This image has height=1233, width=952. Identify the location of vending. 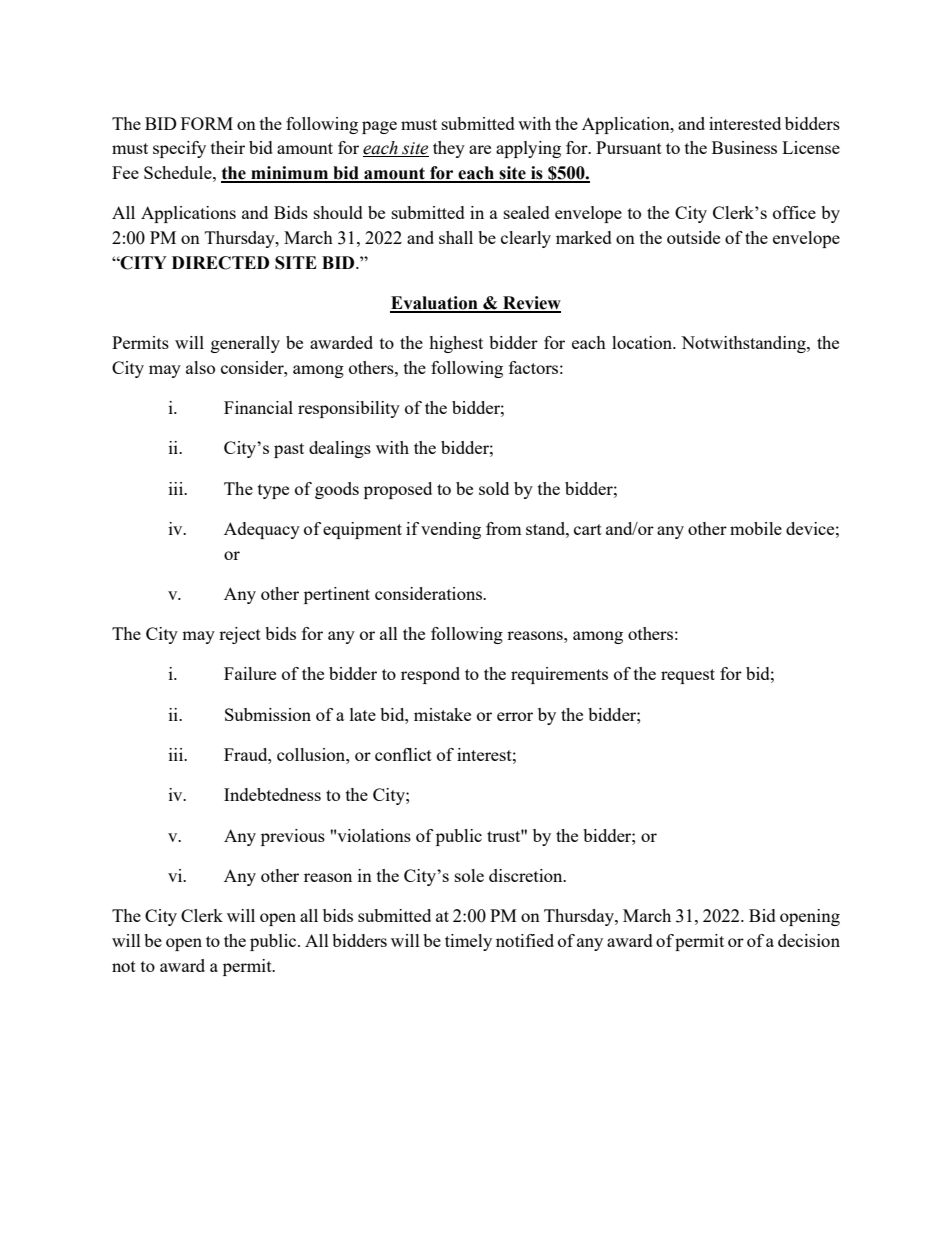
(451, 530).
